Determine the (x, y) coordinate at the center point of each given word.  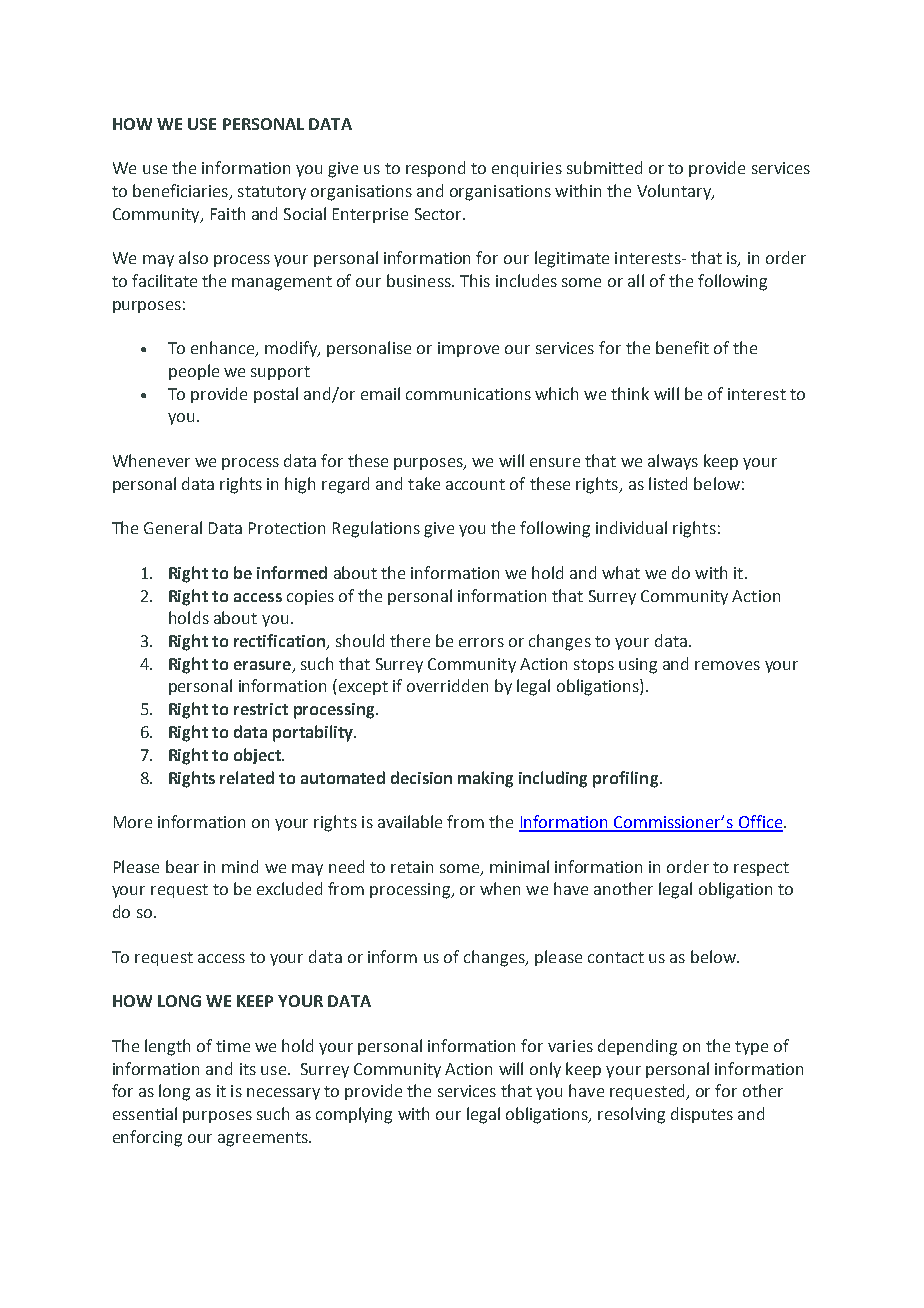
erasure (262, 665)
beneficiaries (181, 192)
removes (727, 665)
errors (481, 642)
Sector (439, 214)
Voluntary (675, 192)
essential (145, 1113)
